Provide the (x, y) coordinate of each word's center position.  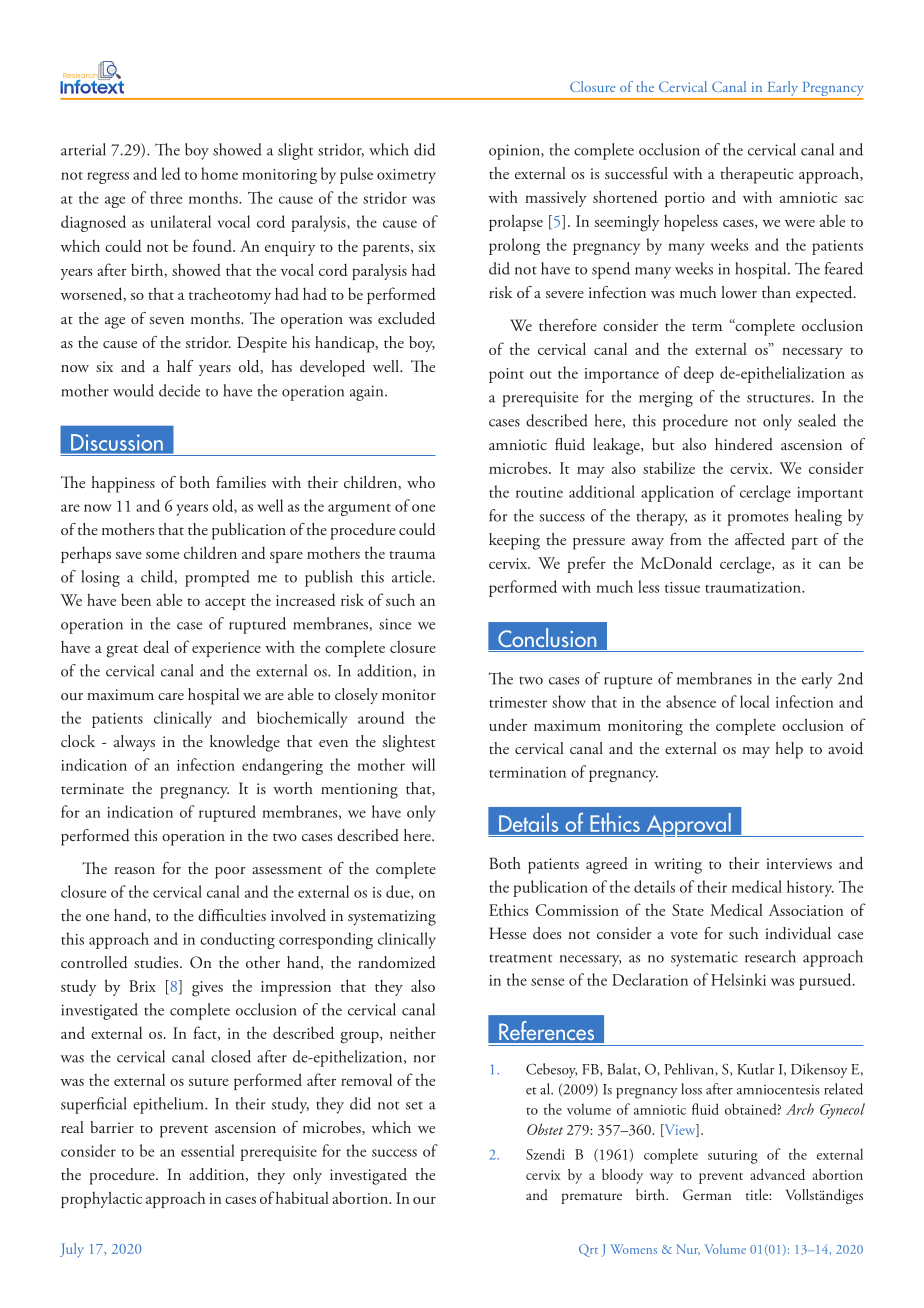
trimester (518, 702)
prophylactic (101, 1199)
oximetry (406, 176)
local (755, 701)
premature (591, 1198)
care (171, 696)
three (166, 197)
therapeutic (757, 175)
